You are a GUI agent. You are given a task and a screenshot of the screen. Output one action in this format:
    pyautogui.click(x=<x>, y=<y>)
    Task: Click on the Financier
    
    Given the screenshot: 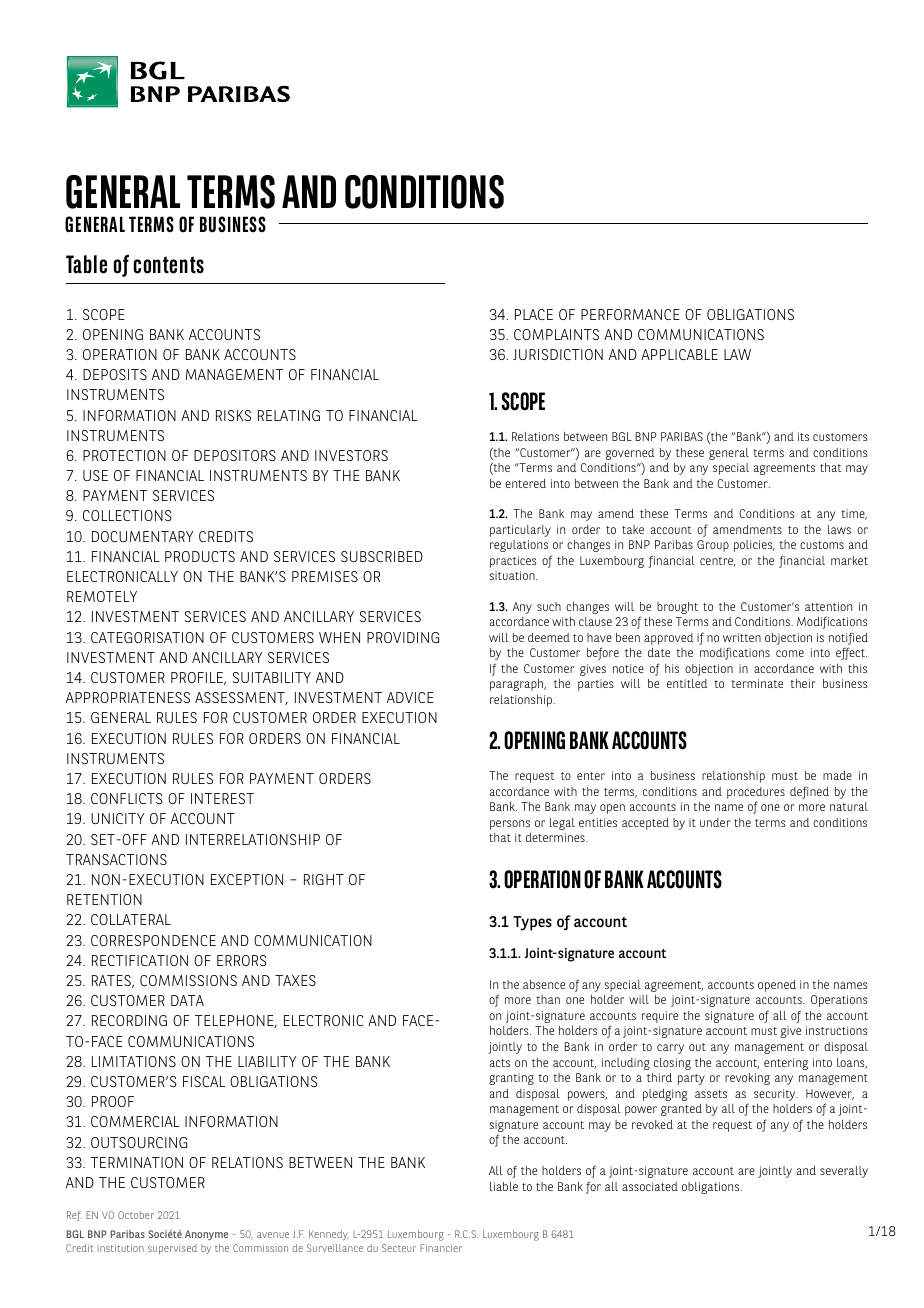 What is the action you would take?
    pyautogui.click(x=441, y=1248)
